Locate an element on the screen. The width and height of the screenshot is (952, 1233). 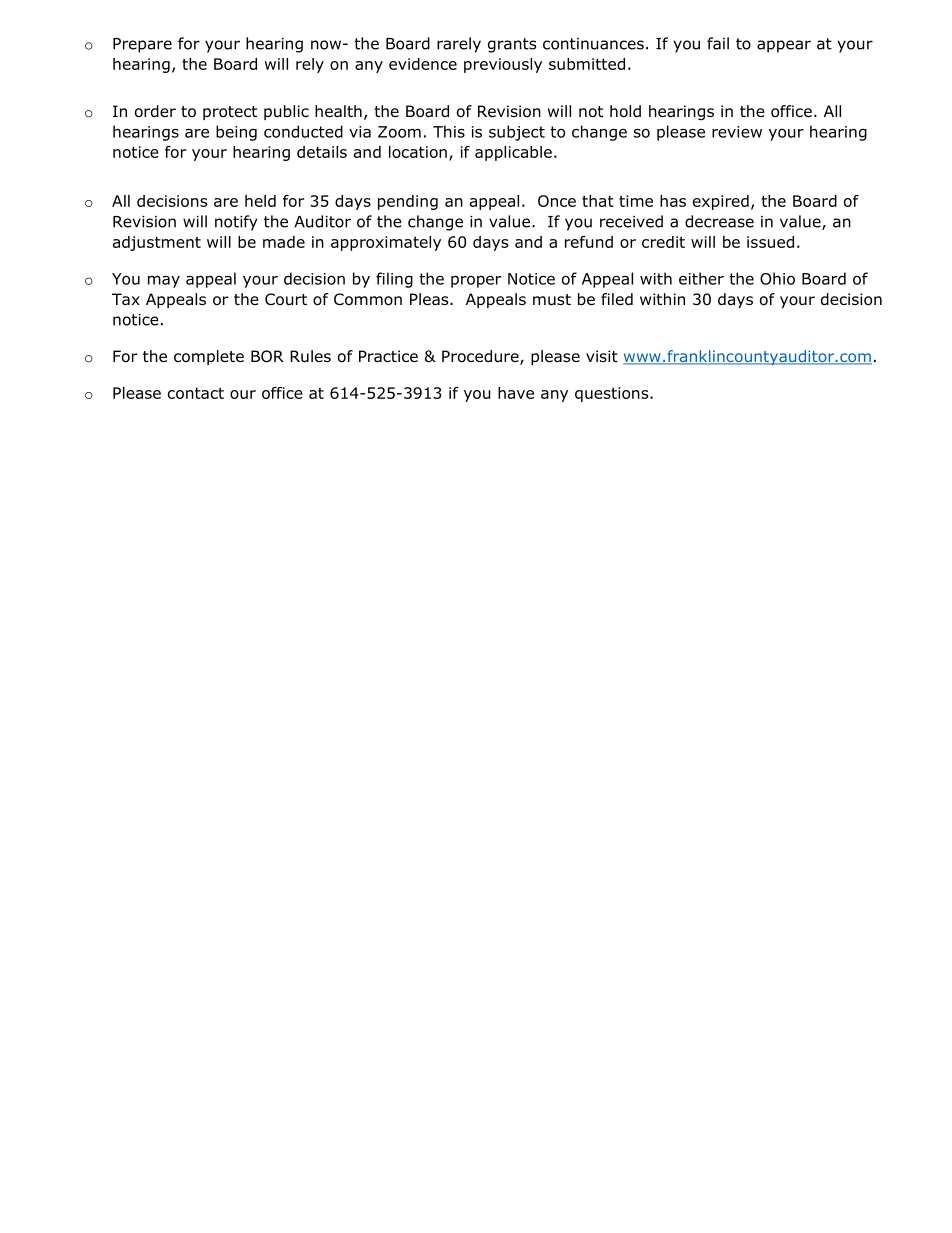
decrease is located at coordinates (719, 221).
